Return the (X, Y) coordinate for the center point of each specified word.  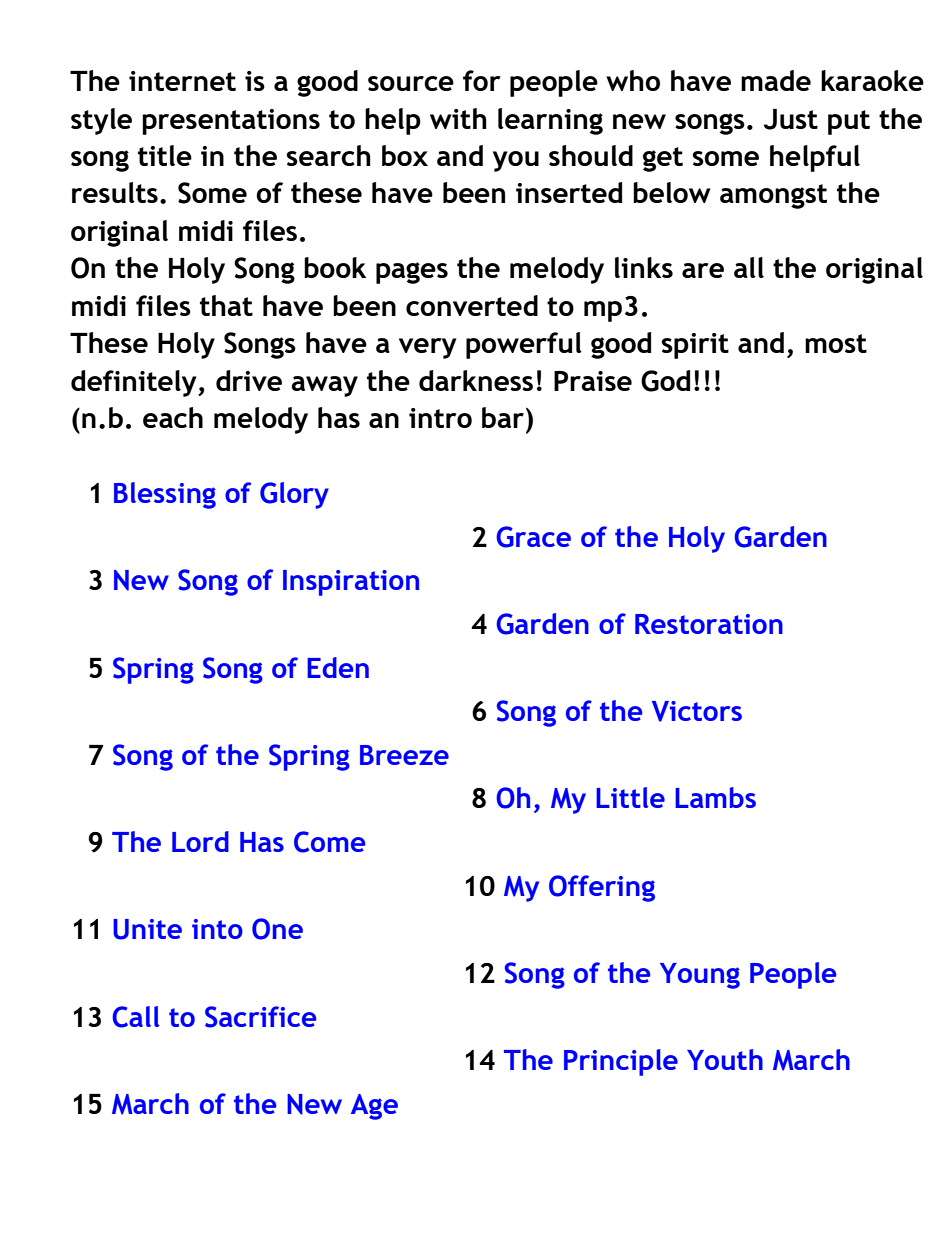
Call (135, 1017)
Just (791, 119)
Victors (697, 711)
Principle (621, 1062)
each (173, 417)
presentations (231, 122)
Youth (725, 1059)
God (665, 381)
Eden (338, 667)
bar (503, 417)
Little (630, 797)
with (458, 118)
